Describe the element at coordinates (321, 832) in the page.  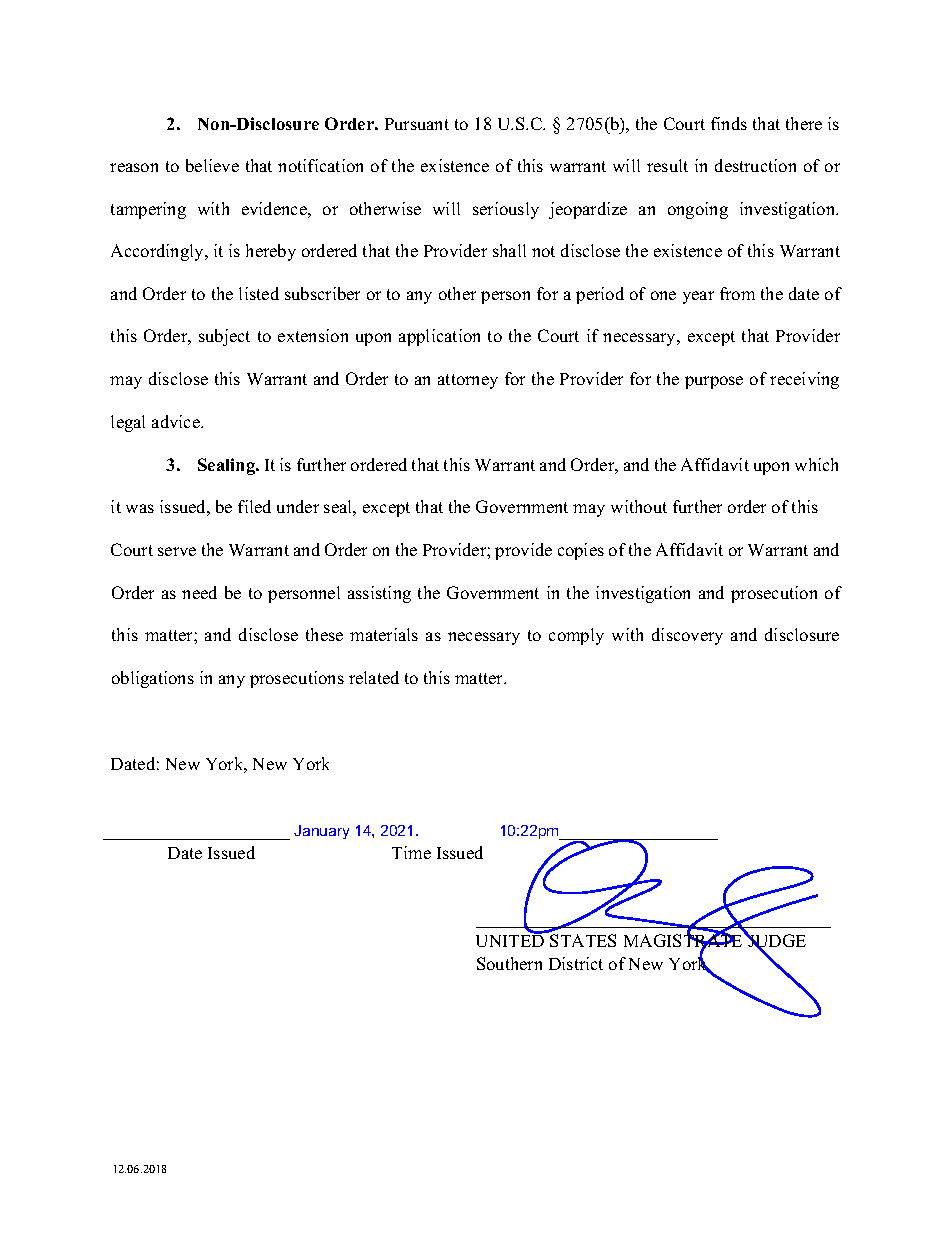
I see `January` at that location.
